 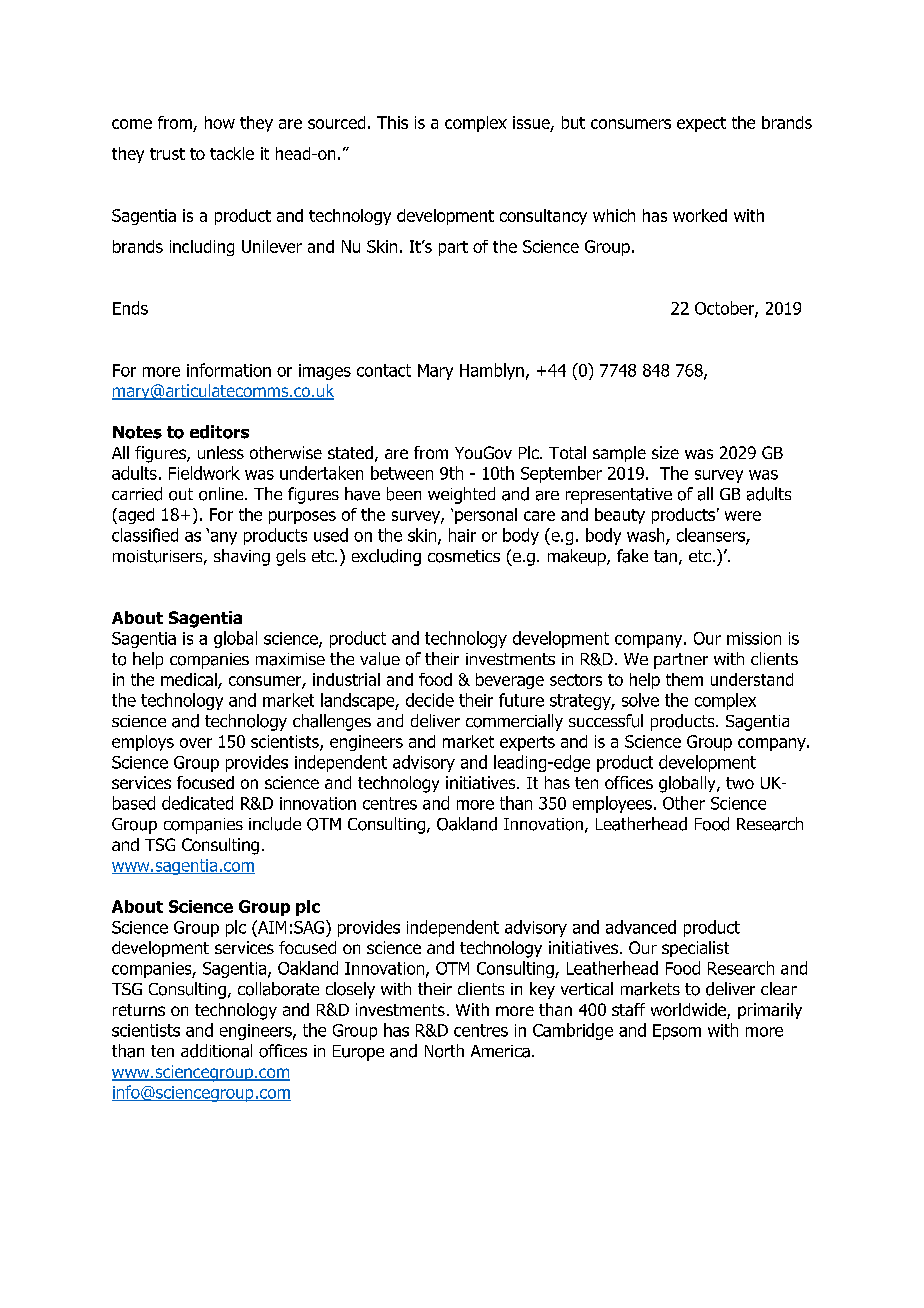 I want to click on tackle, so click(x=232, y=153).
